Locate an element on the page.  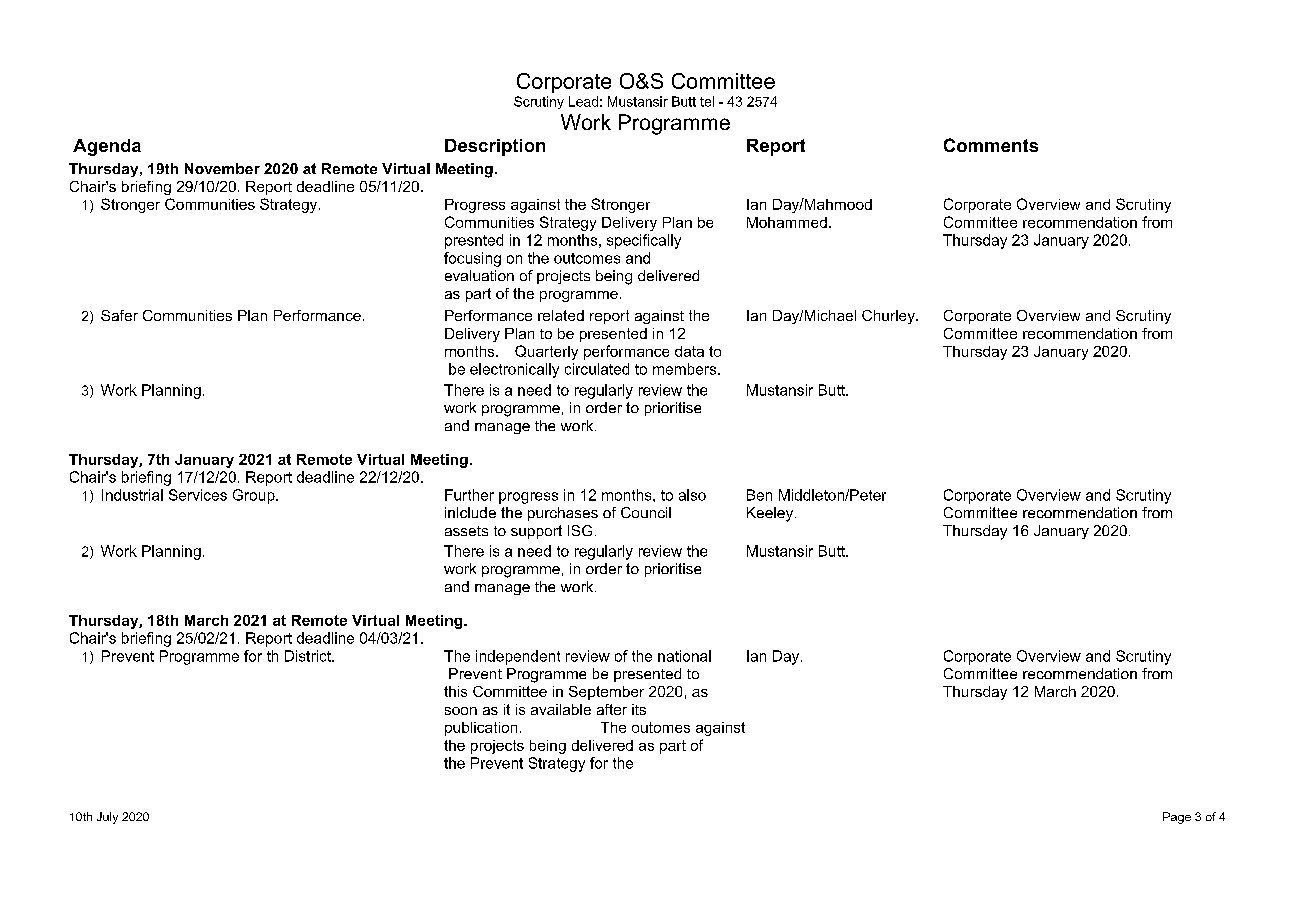
Page is located at coordinates (1177, 818).
